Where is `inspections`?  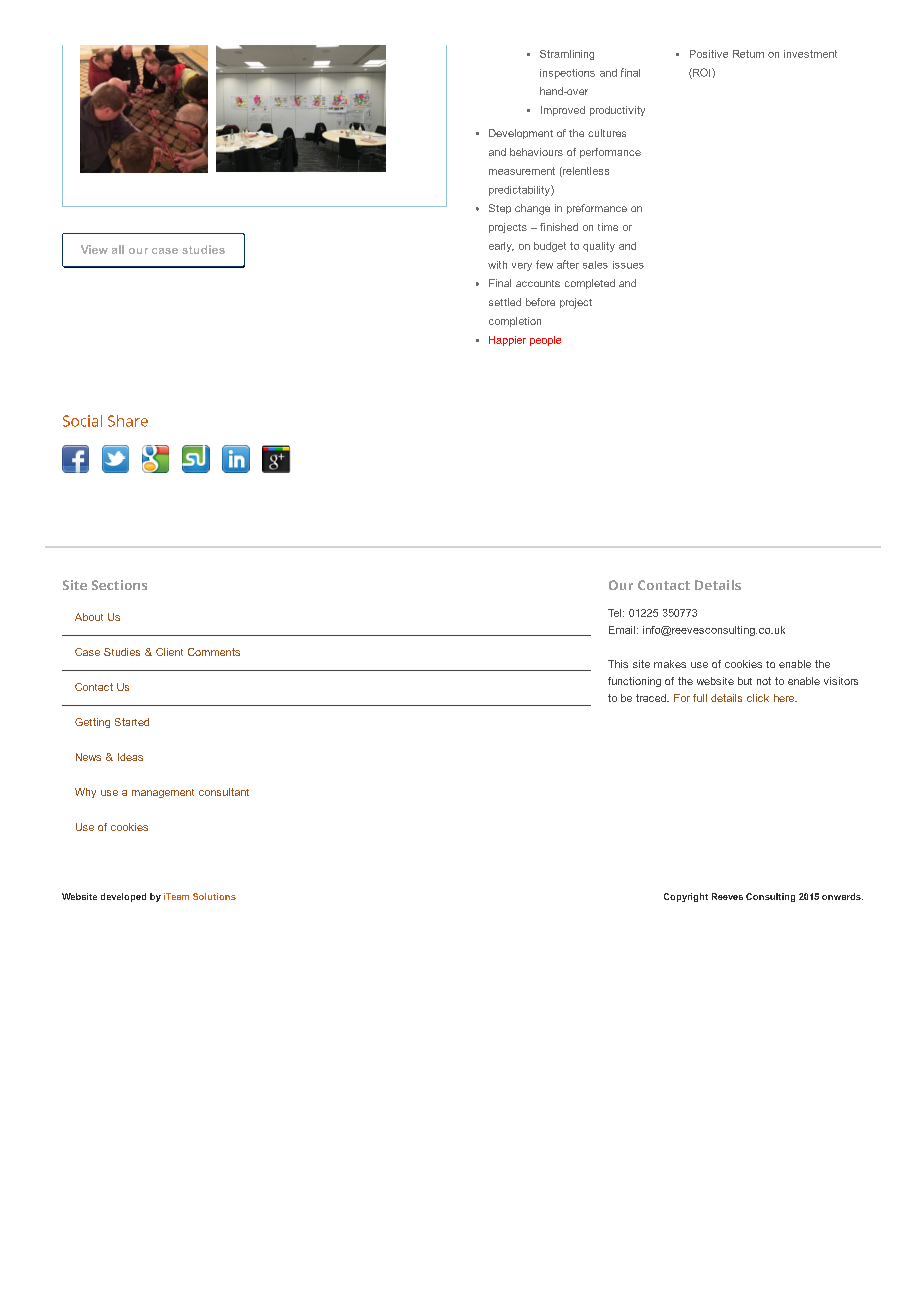 inspections is located at coordinates (567, 74).
